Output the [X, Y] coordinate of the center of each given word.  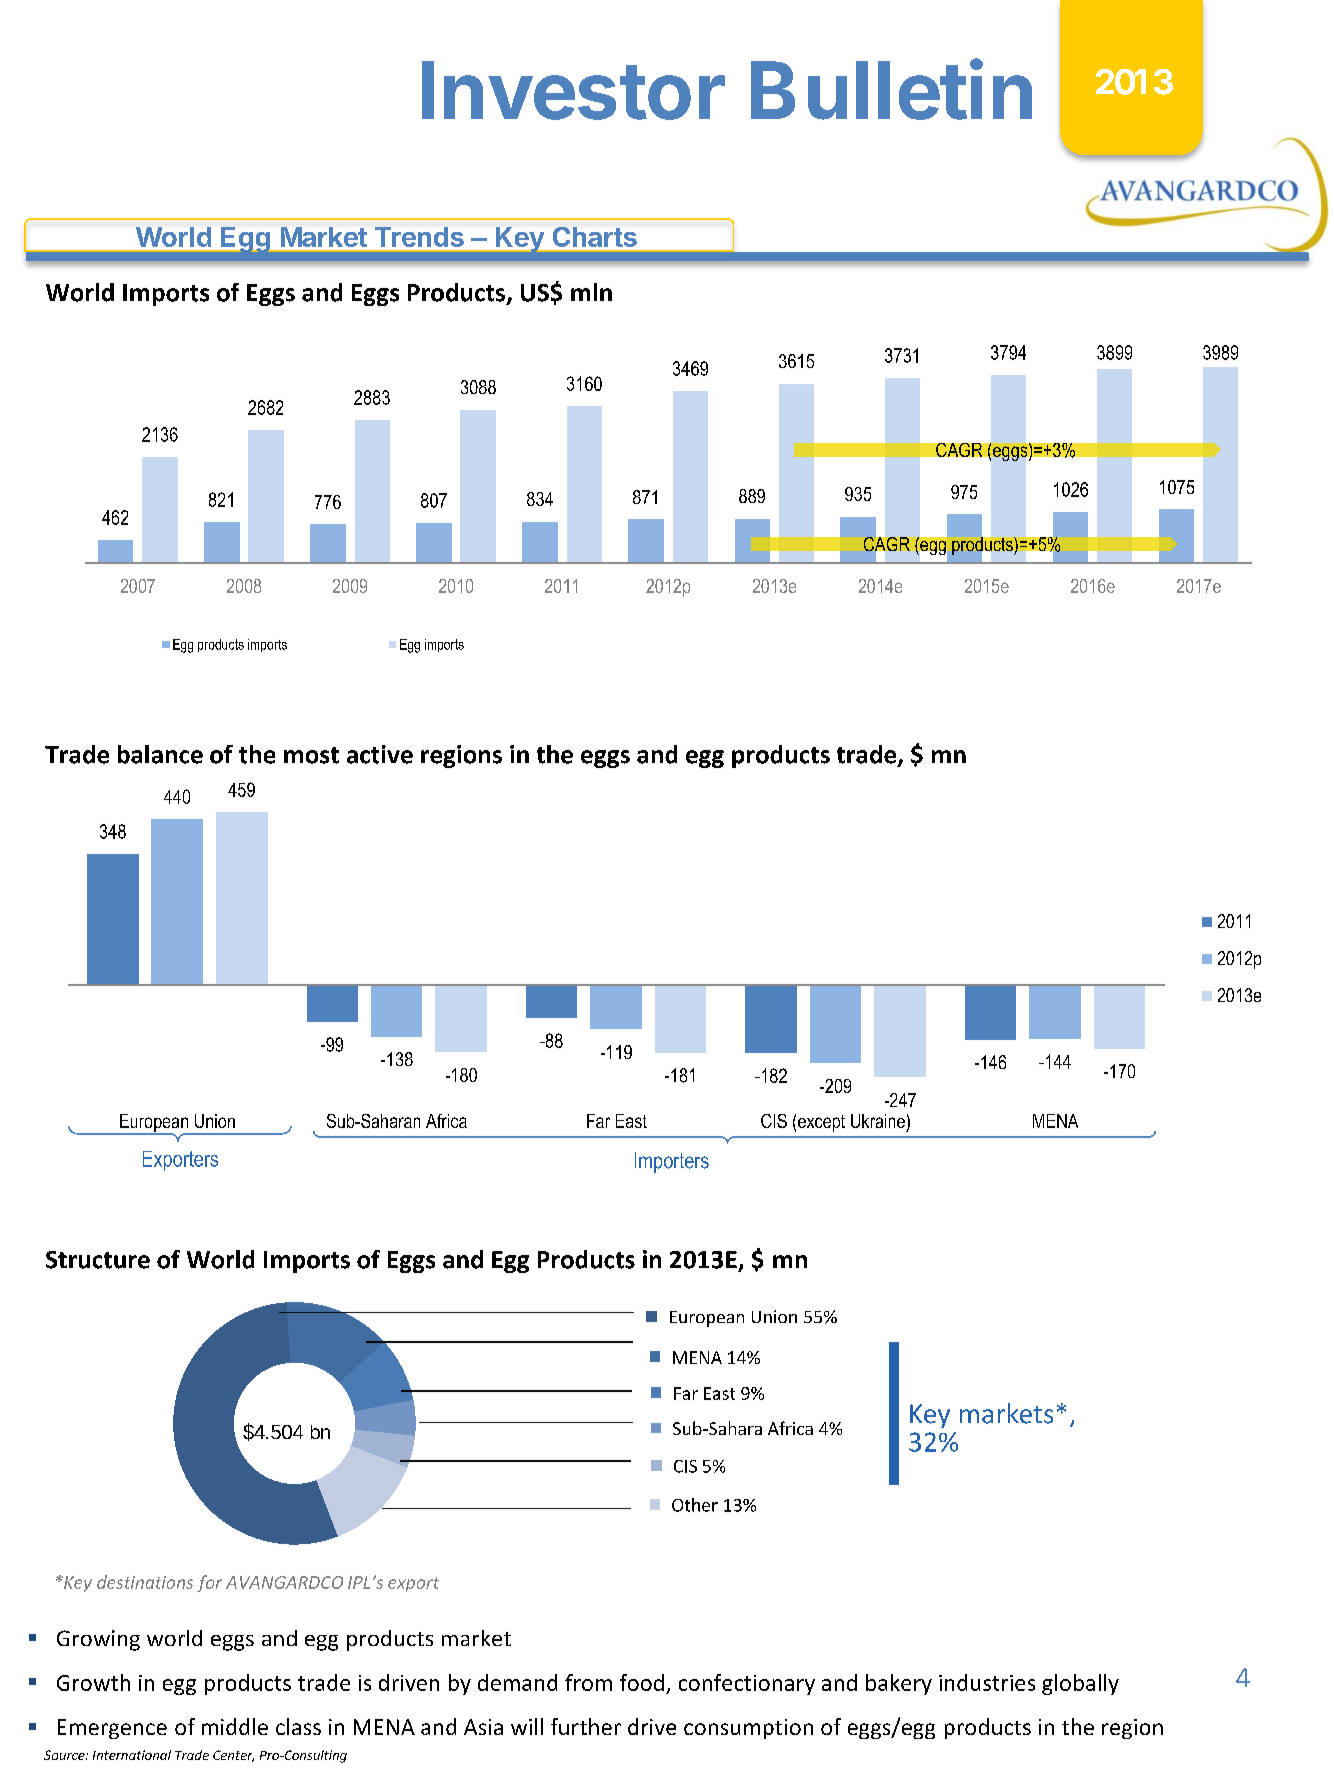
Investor [573, 90]
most [311, 755]
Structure [98, 1260]
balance [160, 754]
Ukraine [878, 1121]
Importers [672, 1162]
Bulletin [891, 89]
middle [235, 1726]
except [821, 1123]
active [380, 754]
